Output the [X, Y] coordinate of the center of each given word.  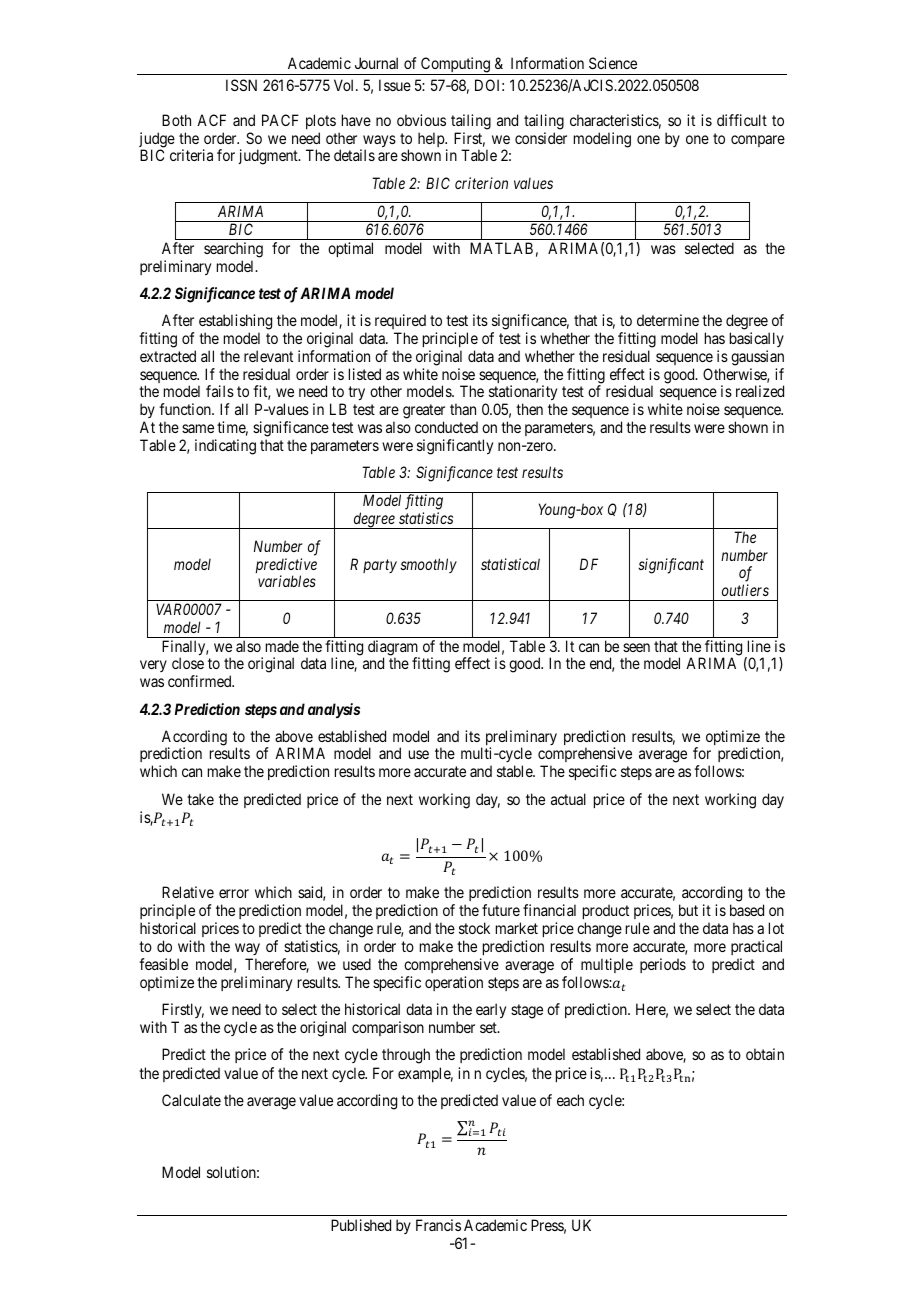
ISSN [241, 85]
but [688, 910]
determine [668, 320]
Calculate [191, 1100]
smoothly [428, 565]
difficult [742, 120]
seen [636, 647]
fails [220, 391]
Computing [456, 66]
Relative [188, 892]
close [188, 663]
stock [474, 928]
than [463, 409]
